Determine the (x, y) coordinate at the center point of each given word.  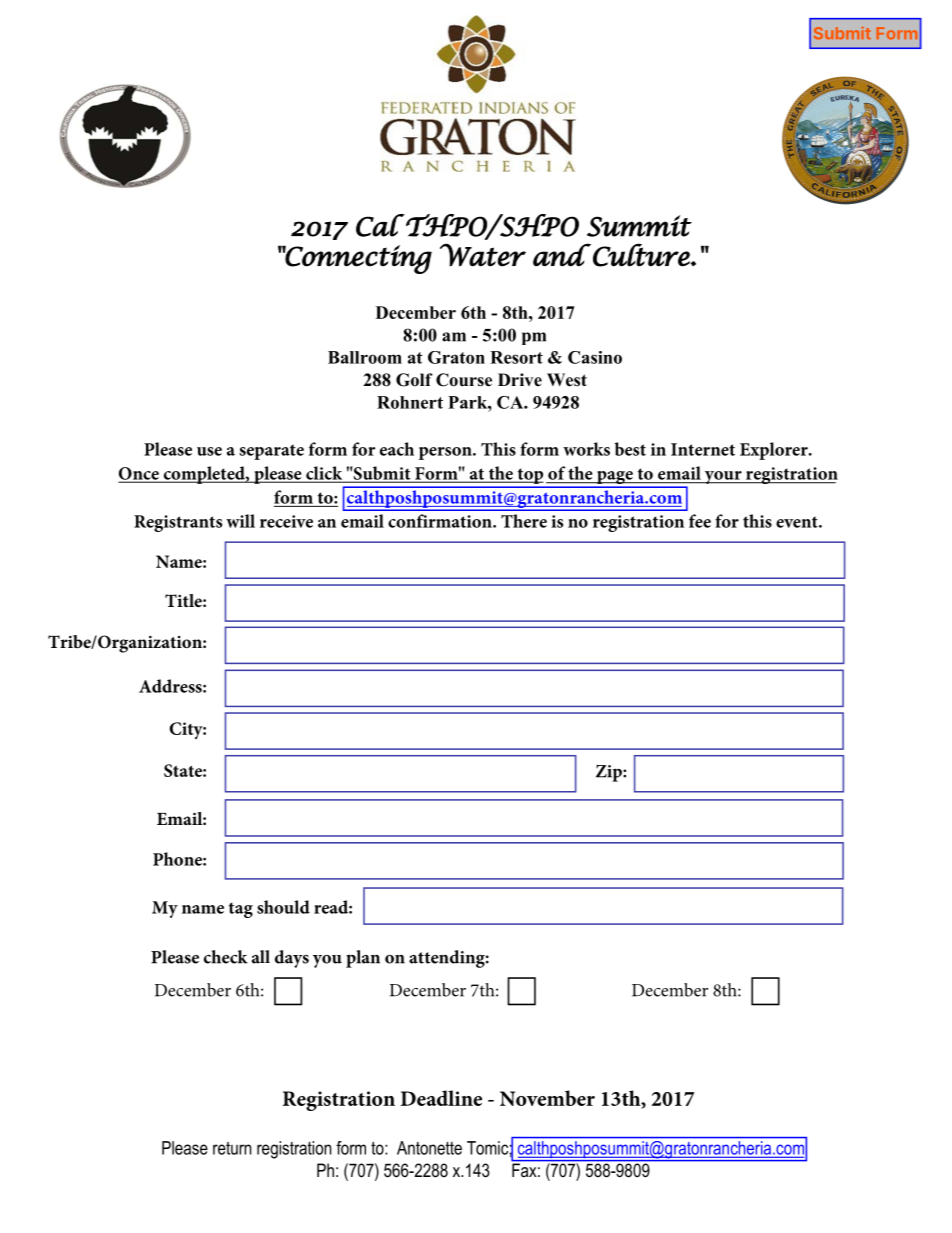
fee (700, 521)
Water (483, 255)
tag (241, 910)
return (232, 1148)
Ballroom (365, 357)
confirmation (441, 521)
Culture (642, 255)
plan (363, 959)
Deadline (441, 1098)
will (240, 521)
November (547, 1098)
